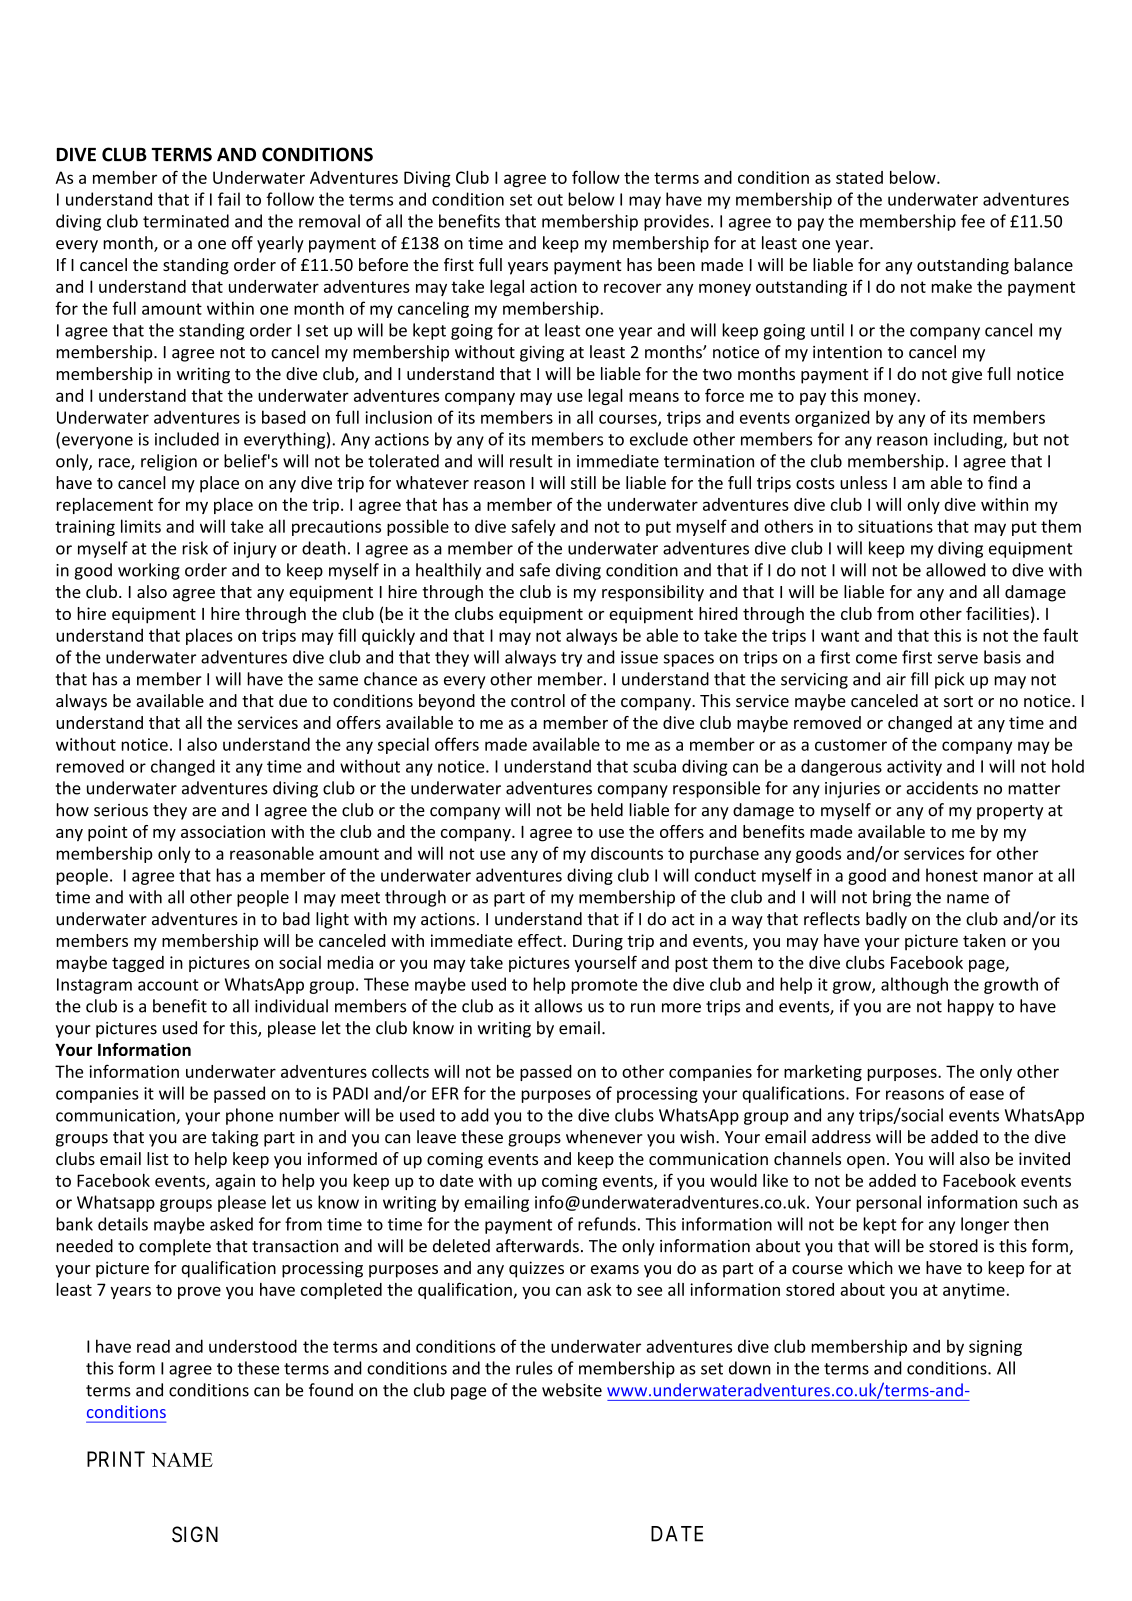 This screenshot has width=1132, height=1601. What do you see at coordinates (153, 1346) in the screenshot?
I see `read` at bounding box center [153, 1346].
